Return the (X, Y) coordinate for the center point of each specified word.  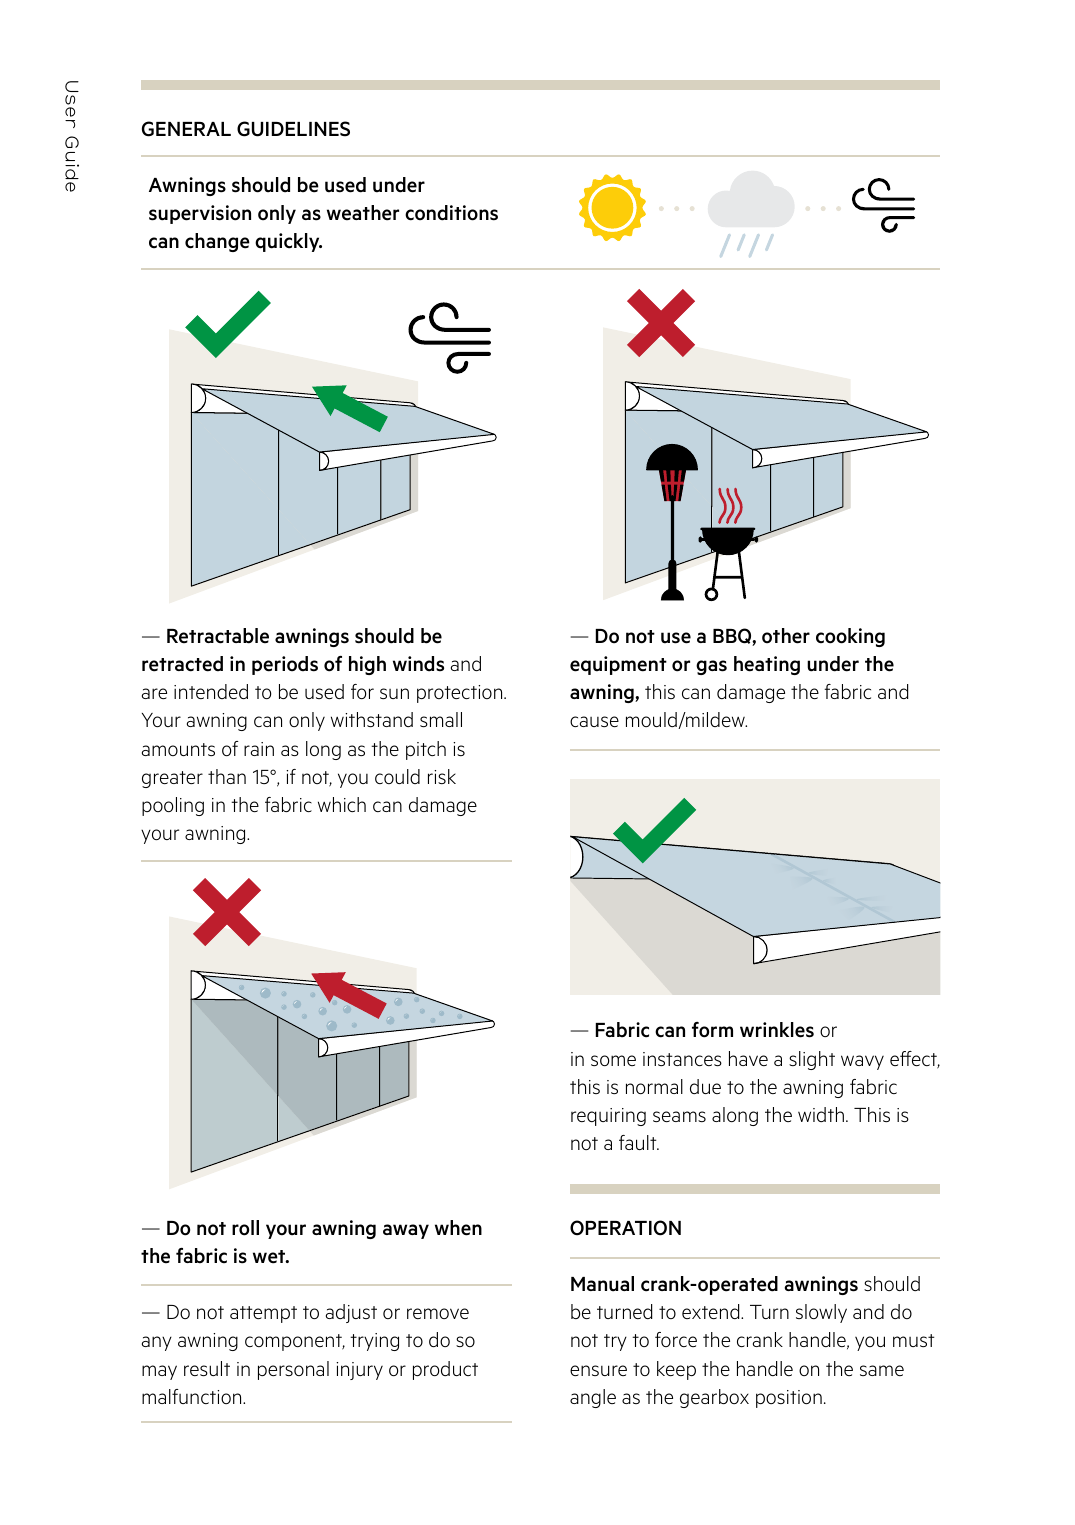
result (207, 1368)
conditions (451, 213)
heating (767, 665)
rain (259, 749)
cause (594, 721)
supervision (200, 214)
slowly (821, 1313)
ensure (598, 1370)
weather (363, 213)
